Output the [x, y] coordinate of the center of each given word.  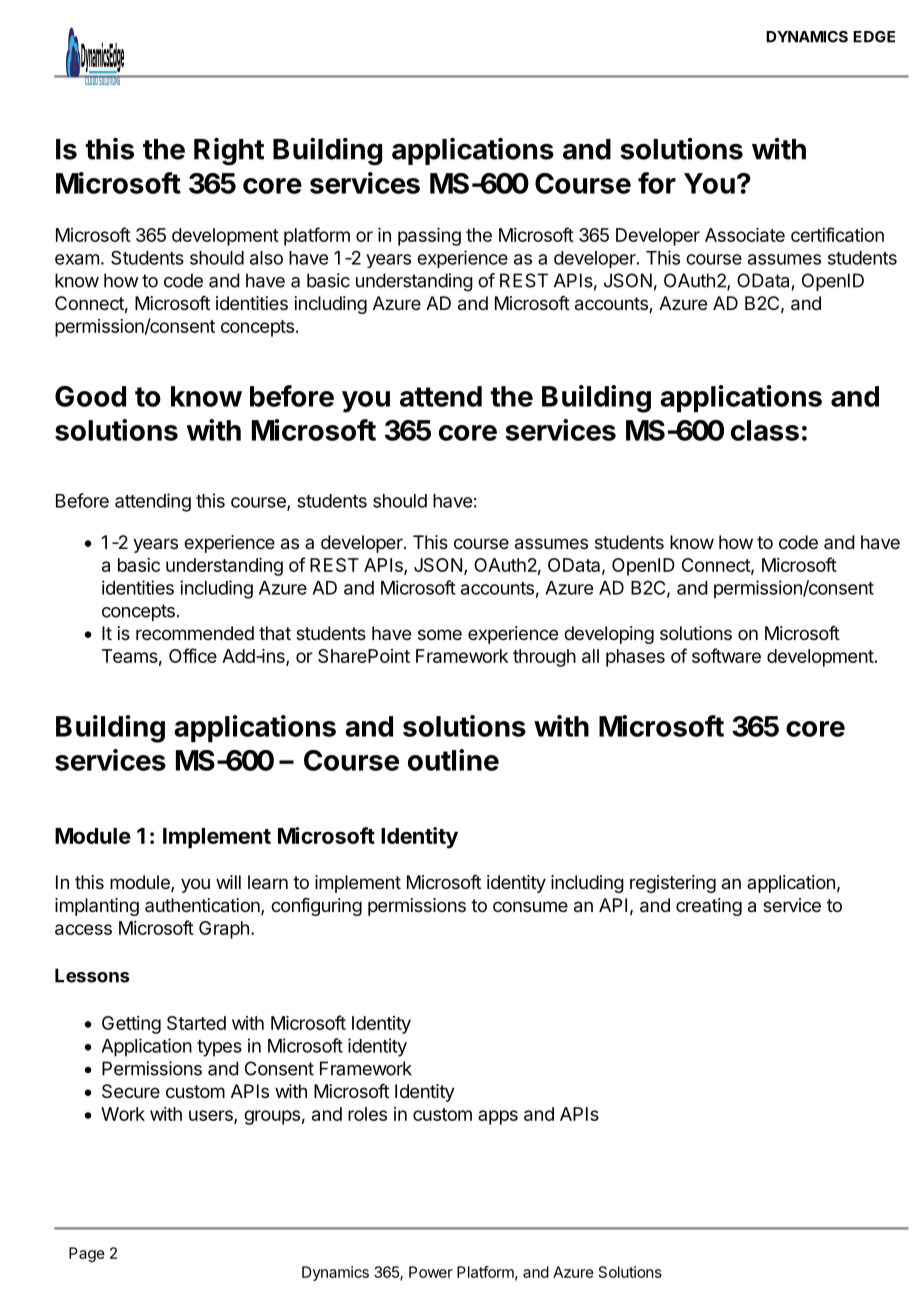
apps [498, 1117]
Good [90, 396]
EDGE [874, 37]
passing [429, 237]
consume [530, 906]
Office [193, 655]
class [765, 430]
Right [229, 152]
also [266, 258]
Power [431, 1272]
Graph [224, 930]
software [726, 655]
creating [709, 907]
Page [87, 1254]
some [440, 634]
